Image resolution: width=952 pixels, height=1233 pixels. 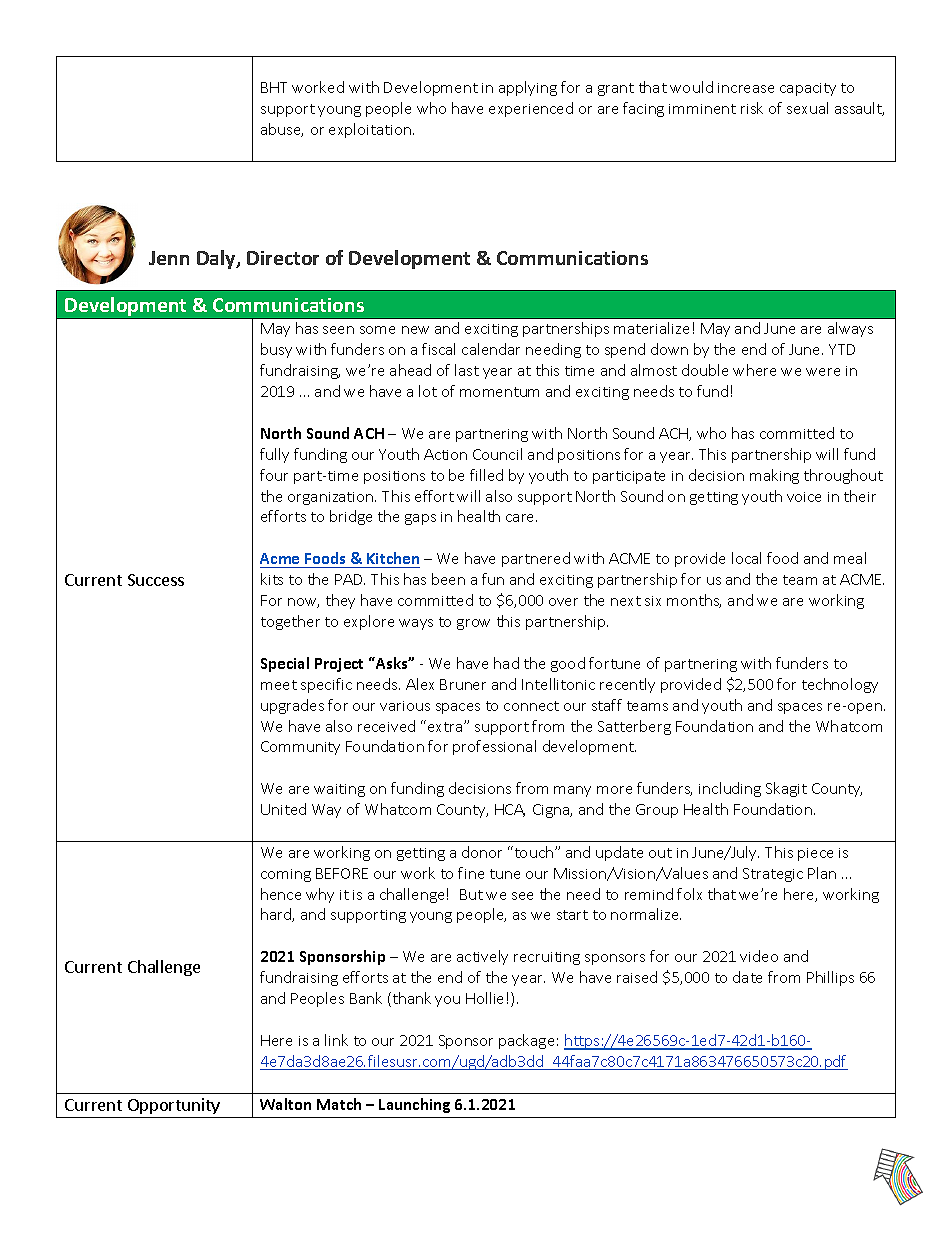 I want to click on local, so click(x=746, y=558).
